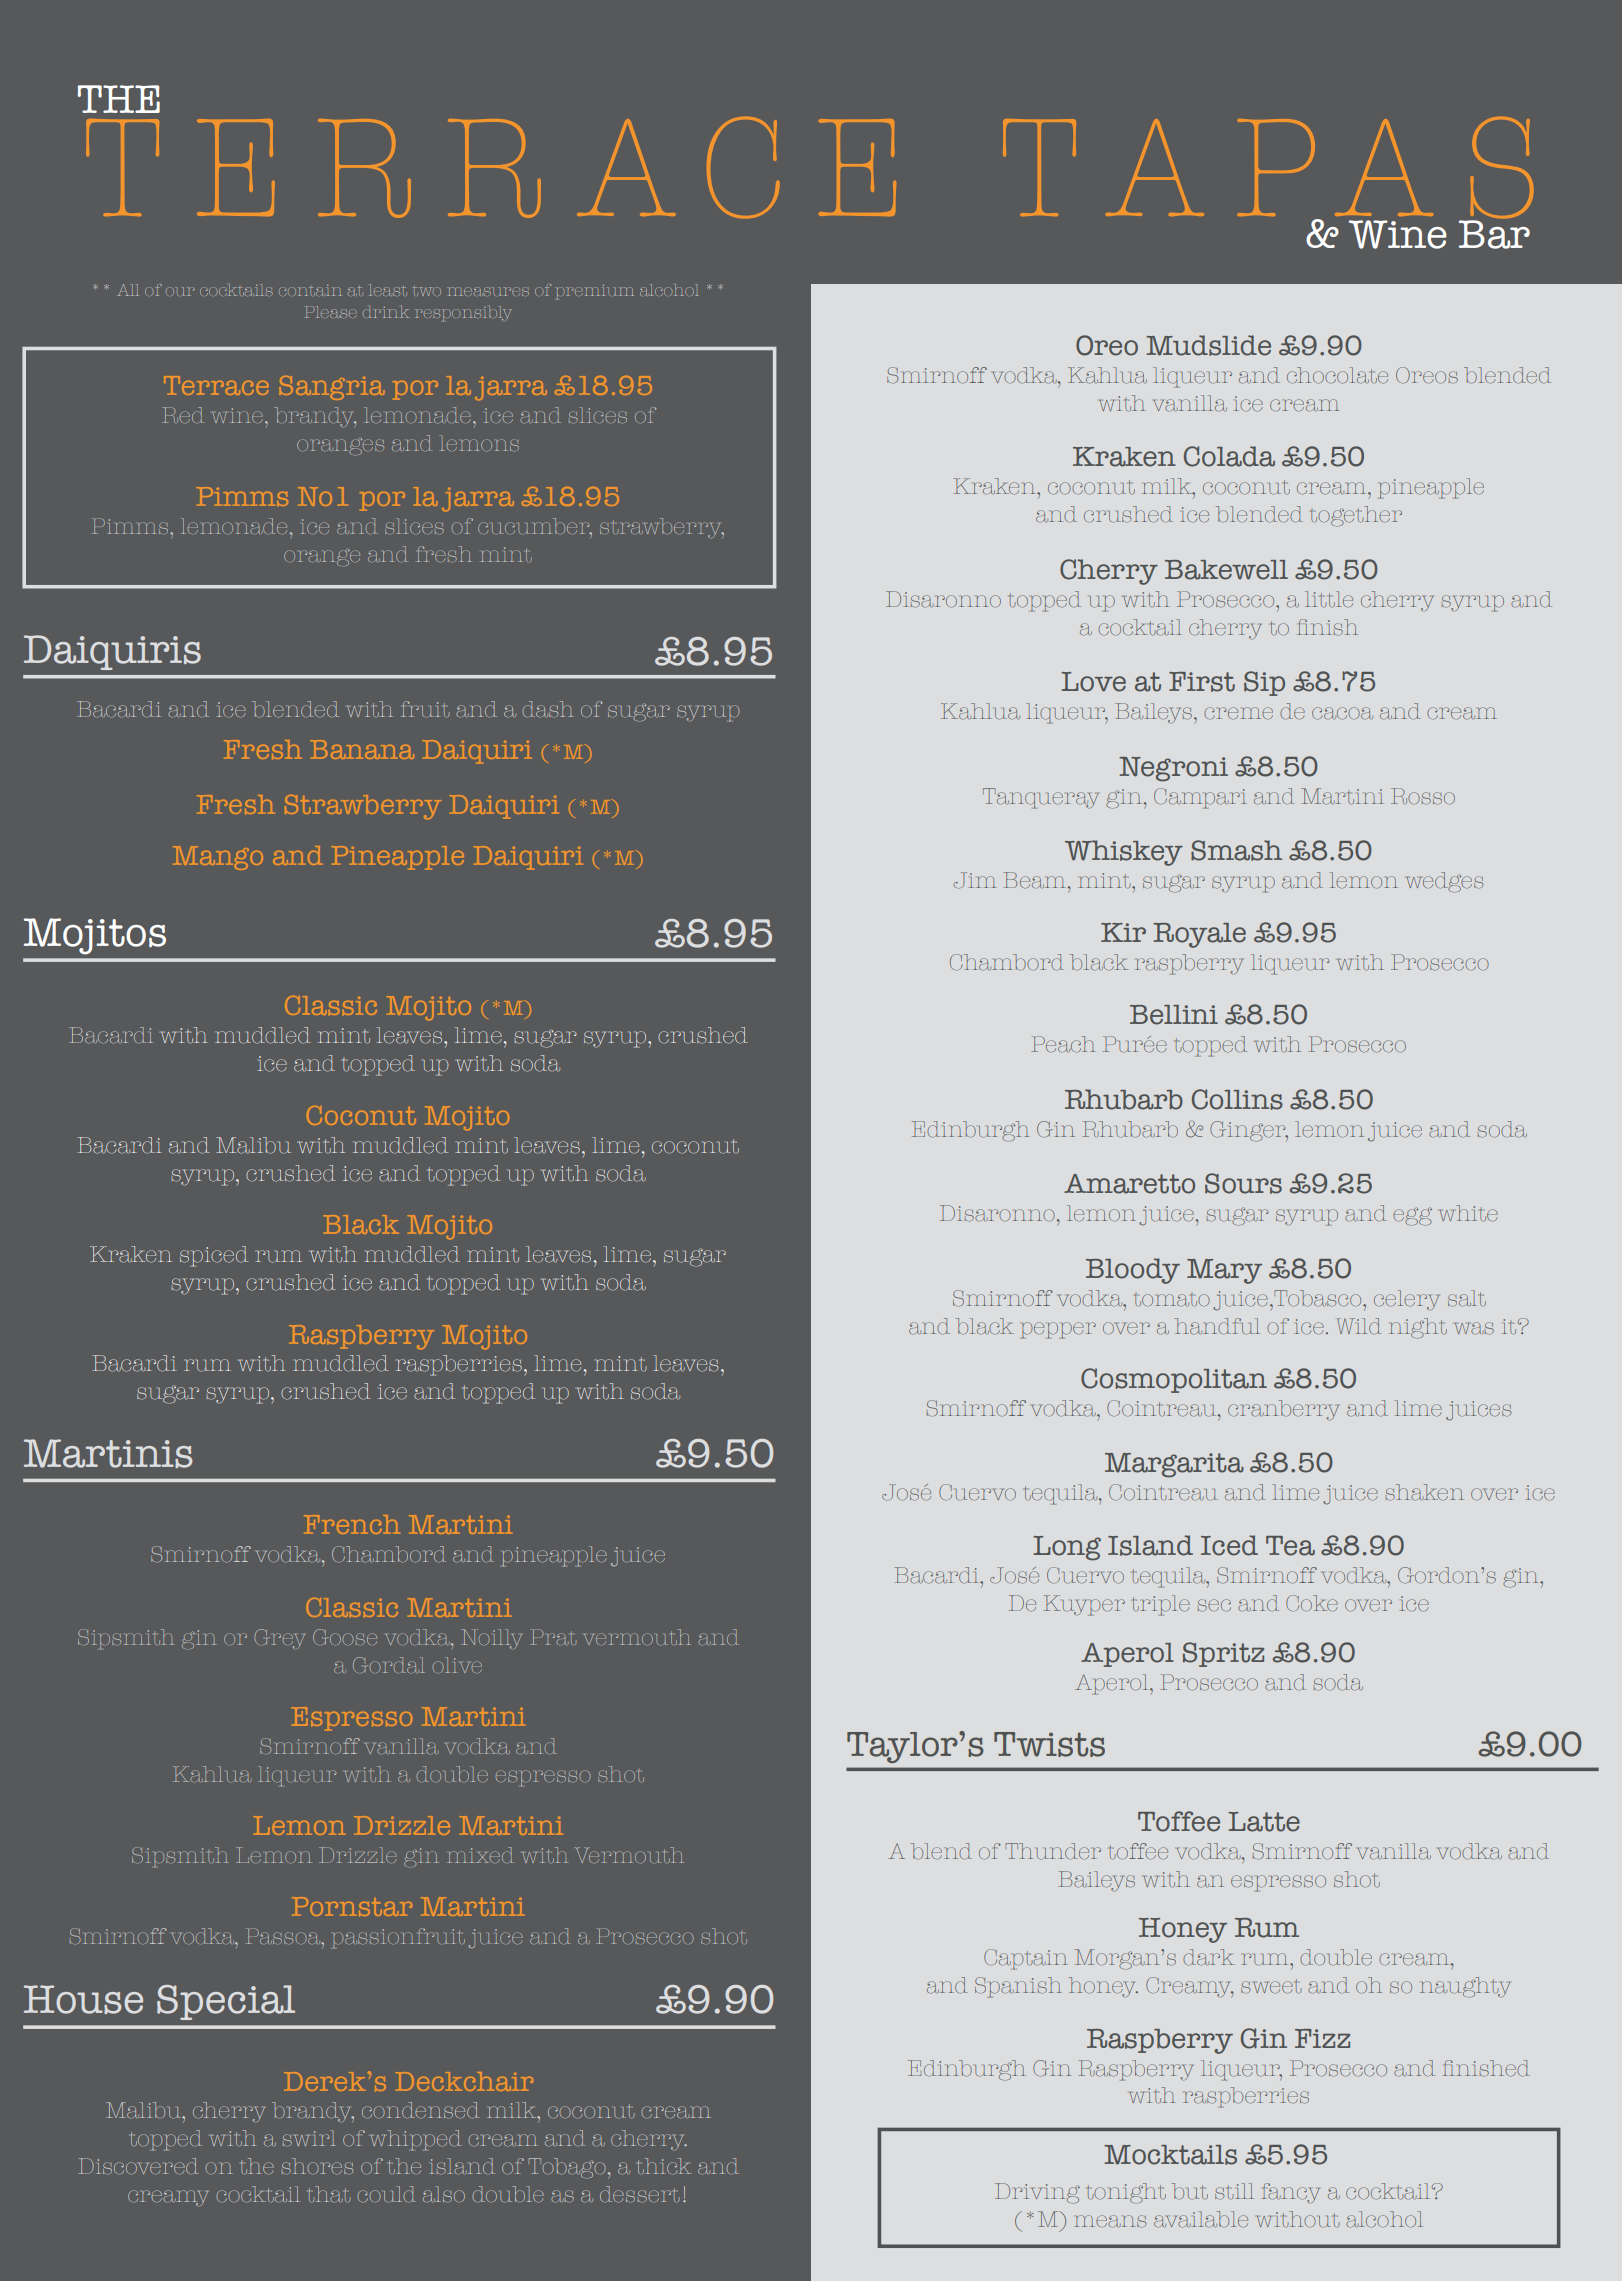 This document has height=2281, width=1622. What do you see at coordinates (553, 1637) in the document?
I see `Prat` at bounding box center [553, 1637].
